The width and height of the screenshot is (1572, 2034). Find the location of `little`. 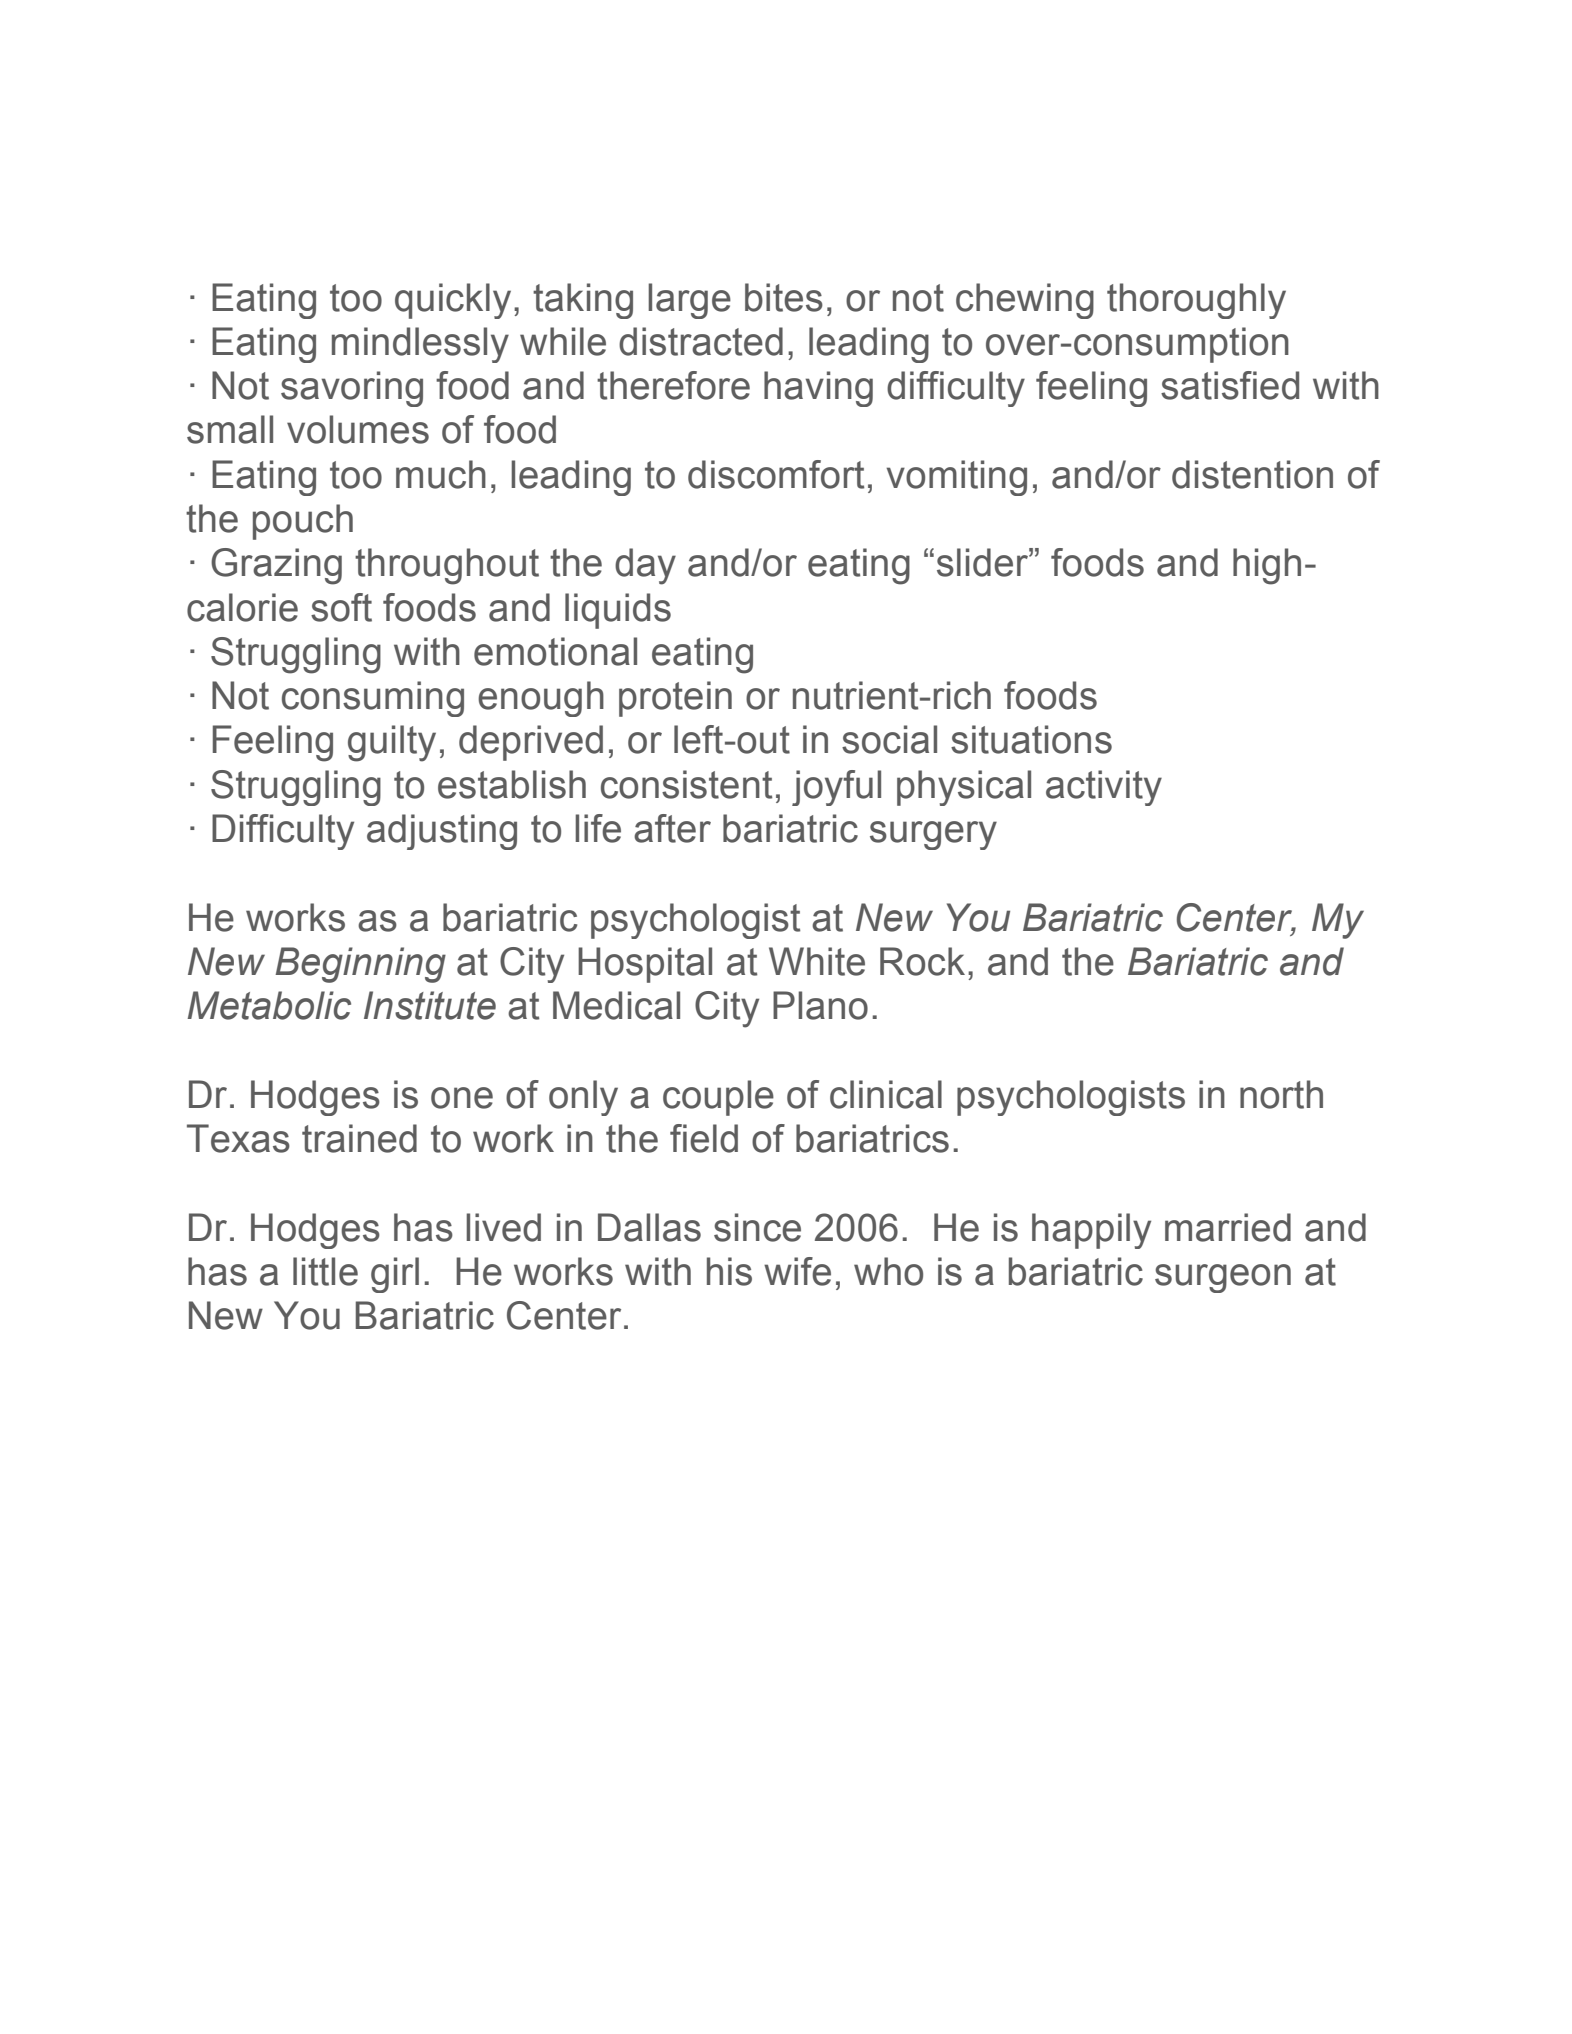

little is located at coordinates (325, 1271).
